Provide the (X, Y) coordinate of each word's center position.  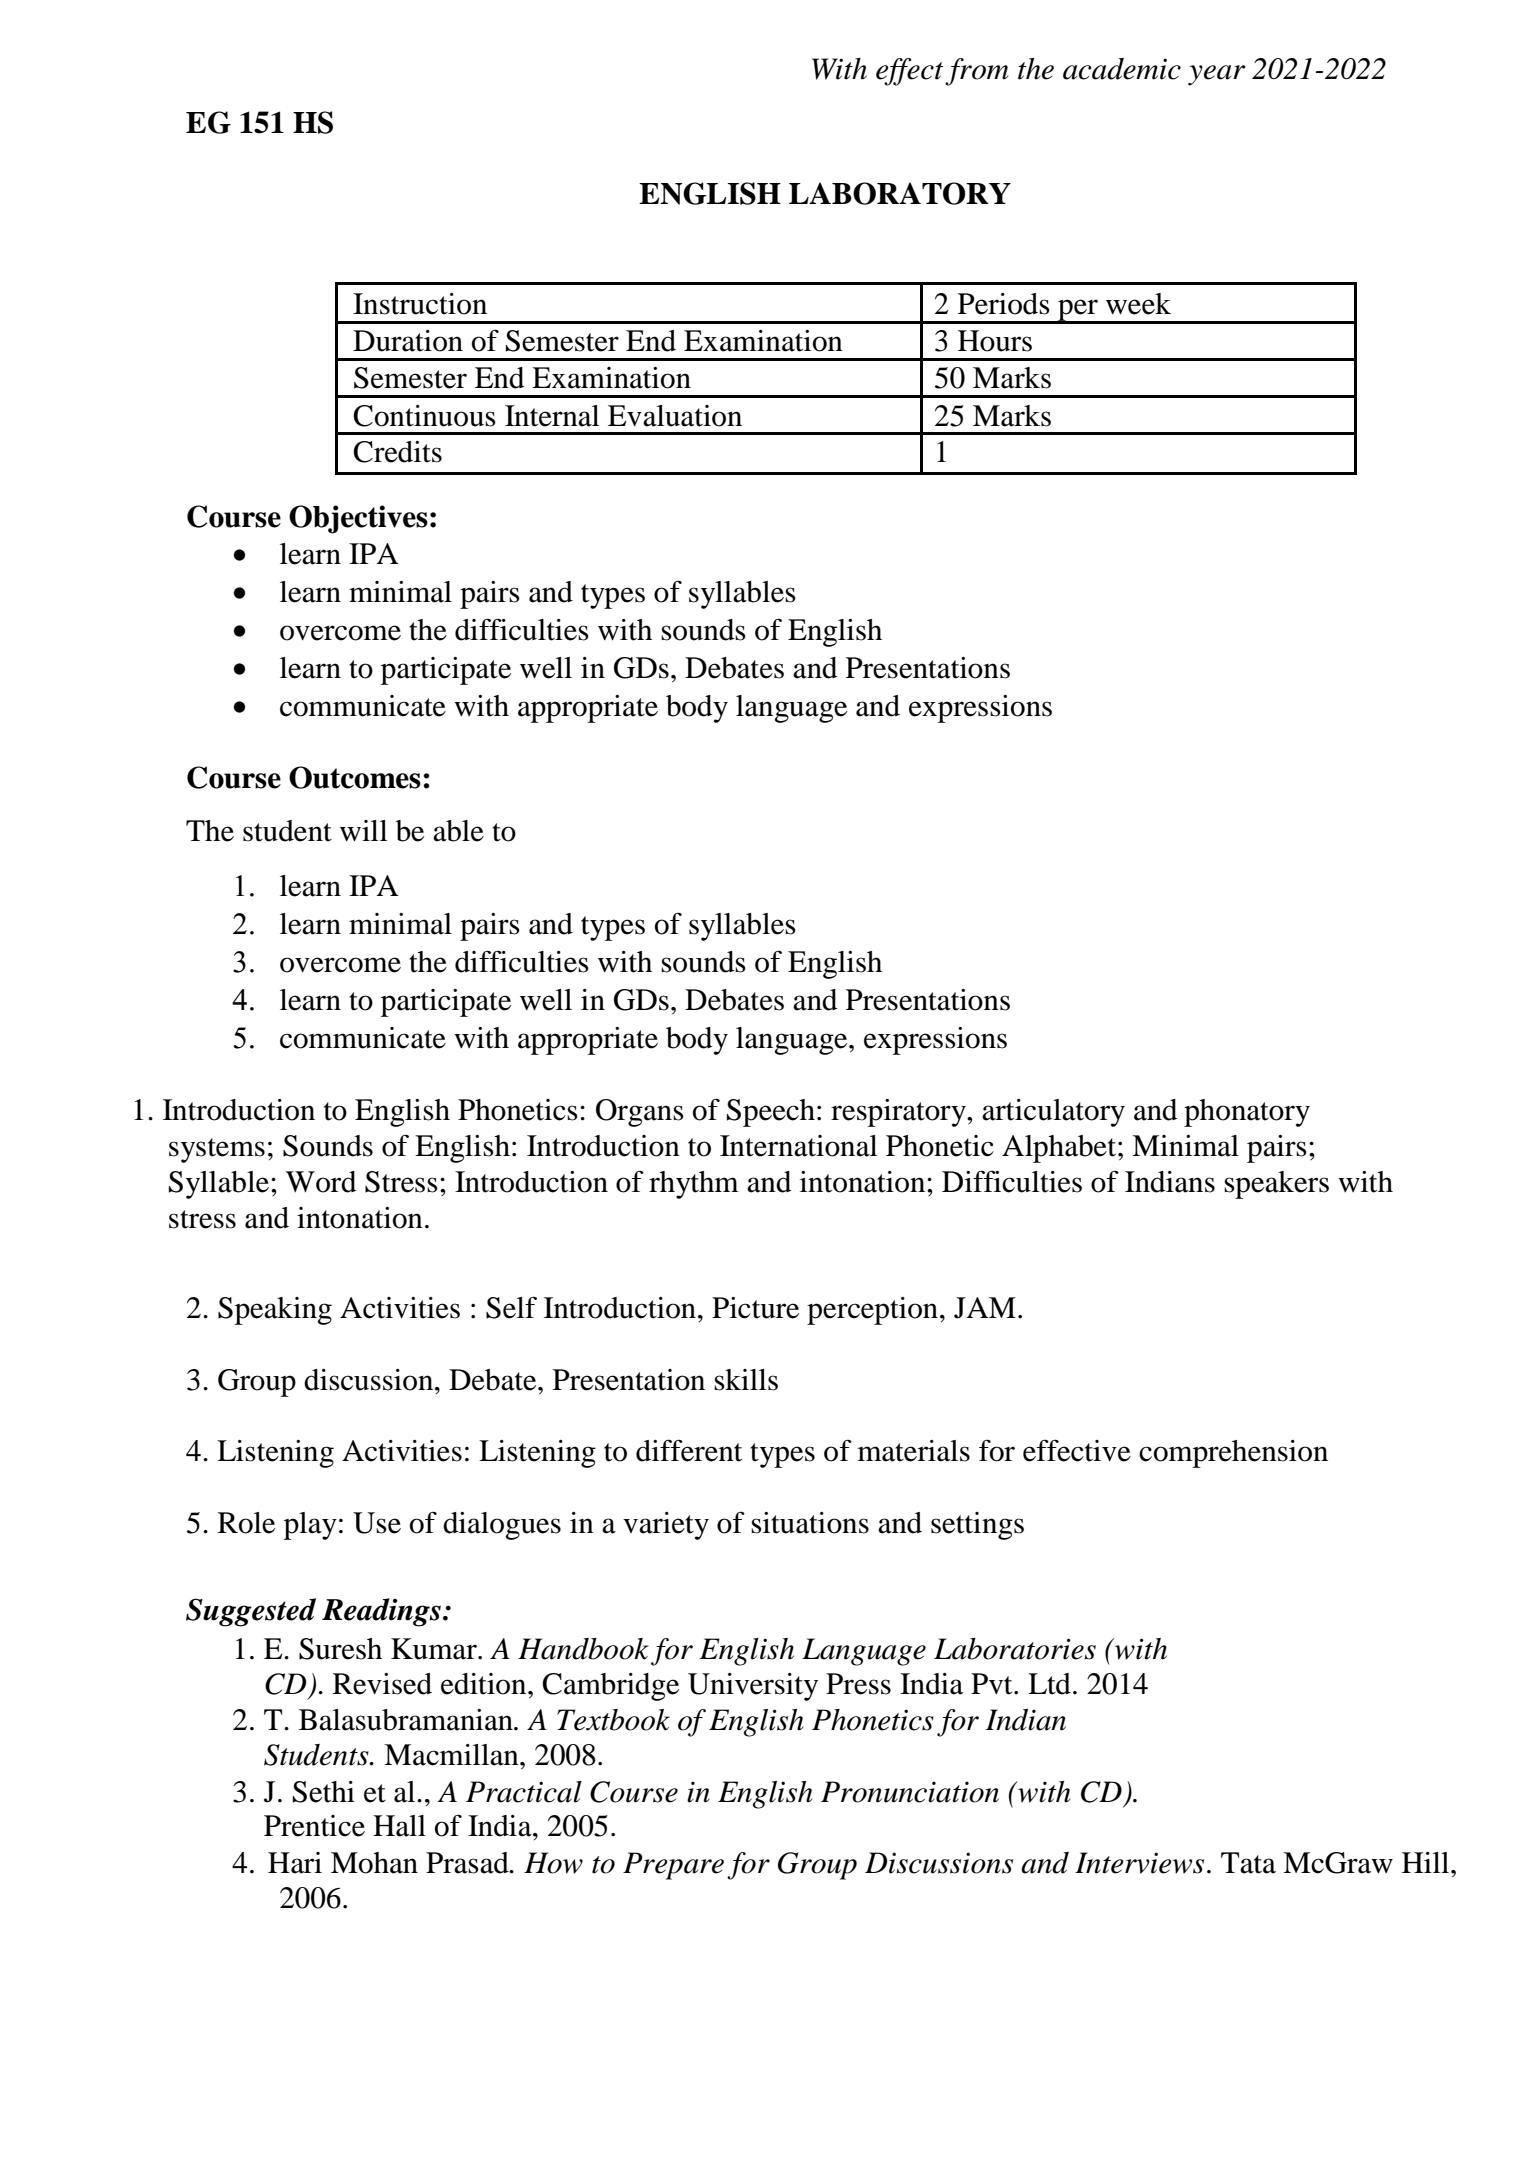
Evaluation (675, 416)
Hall (399, 1826)
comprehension (1233, 1454)
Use (377, 1523)
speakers (1276, 1185)
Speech (771, 1113)
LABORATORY (900, 193)
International (798, 1146)
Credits (397, 452)
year (1216, 75)
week (1138, 304)
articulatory (1053, 1113)
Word (321, 1182)
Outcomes (355, 777)
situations (810, 1523)
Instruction (420, 304)
